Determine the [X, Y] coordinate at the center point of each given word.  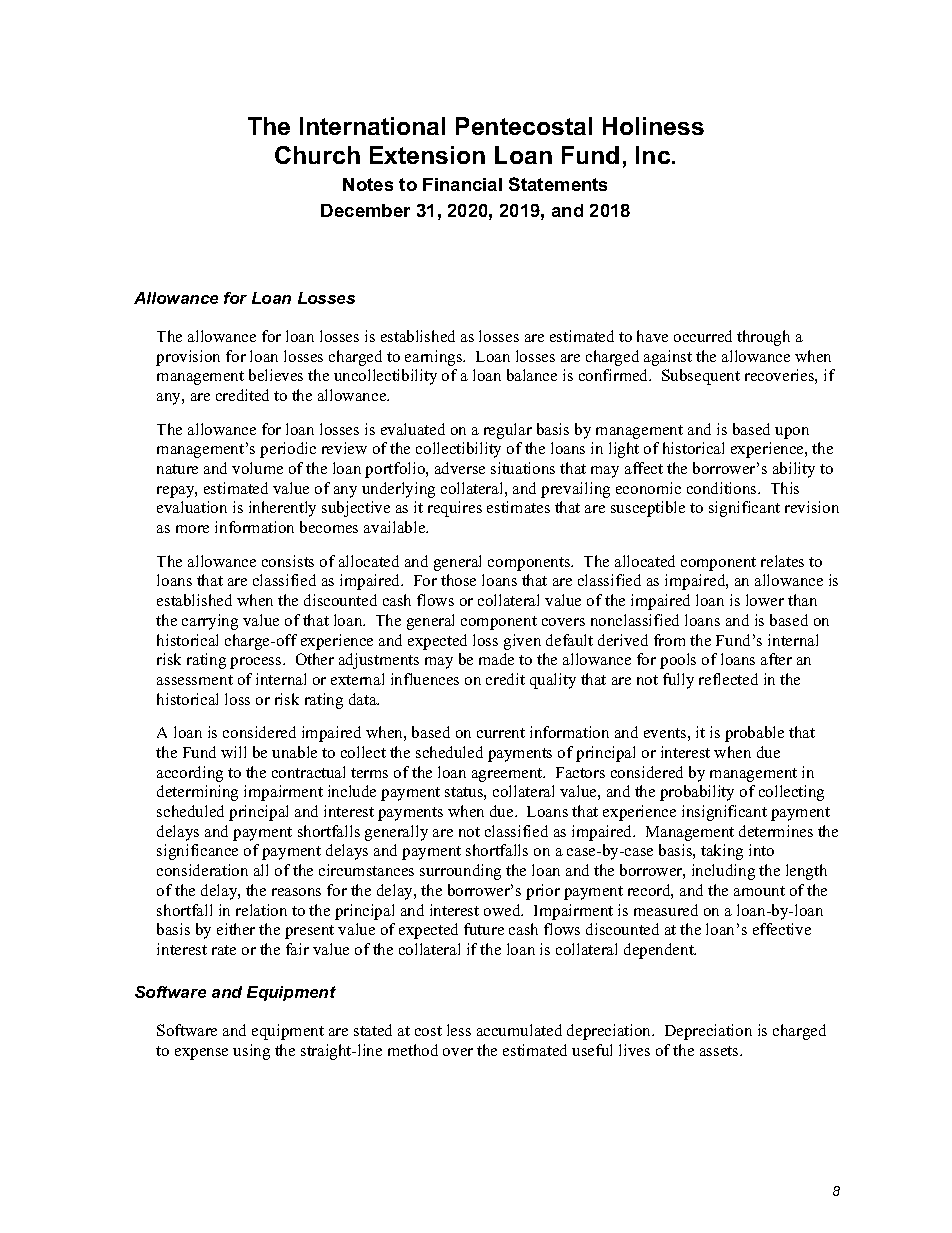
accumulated [519, 1030]
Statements [558, 184]
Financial [462, 184]
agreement [508, 775]
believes [276, 375]
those [458, 580]
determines [776, 831]
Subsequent [701, 377]
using [251, 1052]
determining [197, 793]
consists [288, 561]
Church [317, 155]
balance [532, 375]
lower [765, 600]
